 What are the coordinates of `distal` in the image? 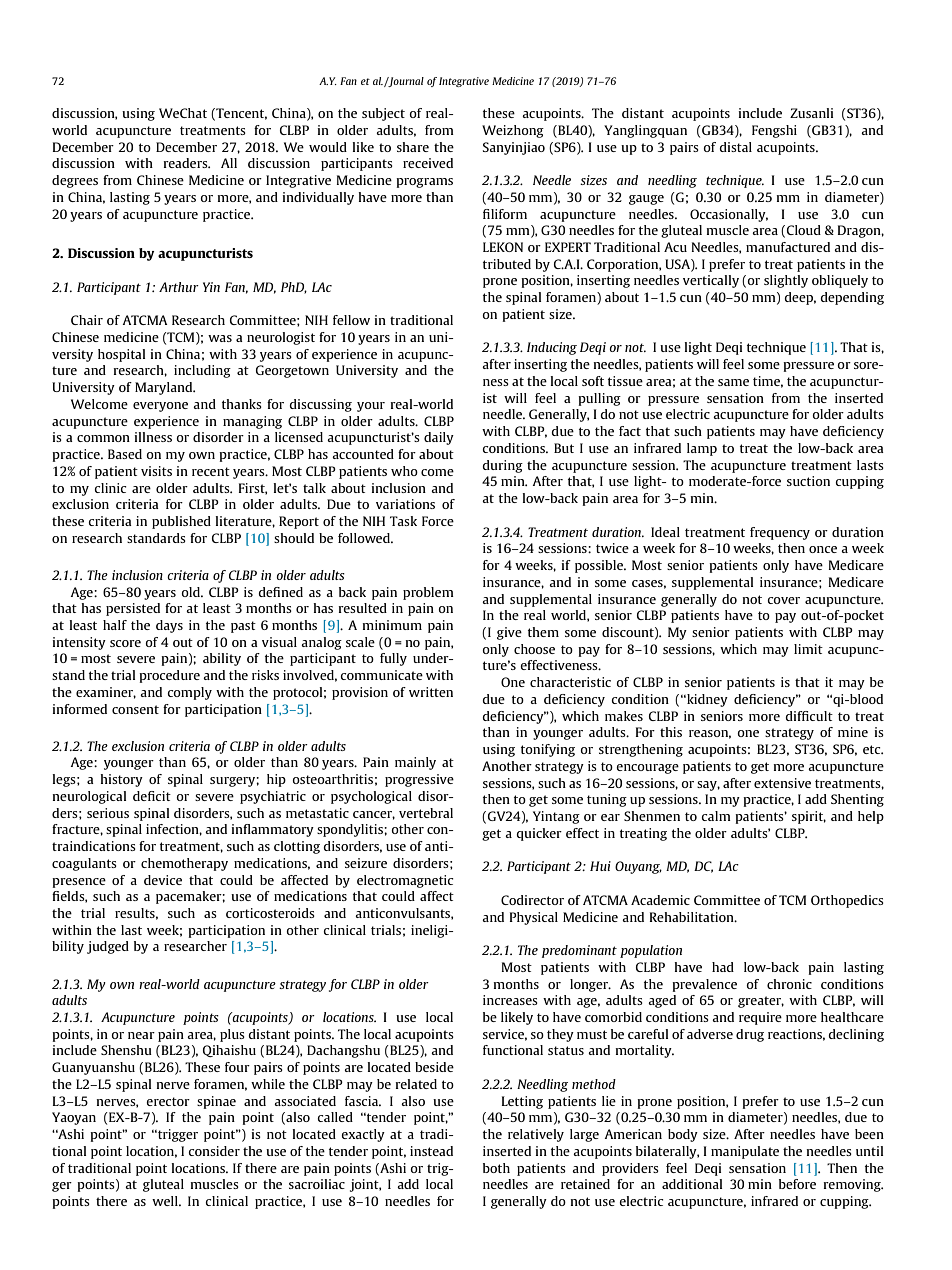 It's located at (735, 147).
